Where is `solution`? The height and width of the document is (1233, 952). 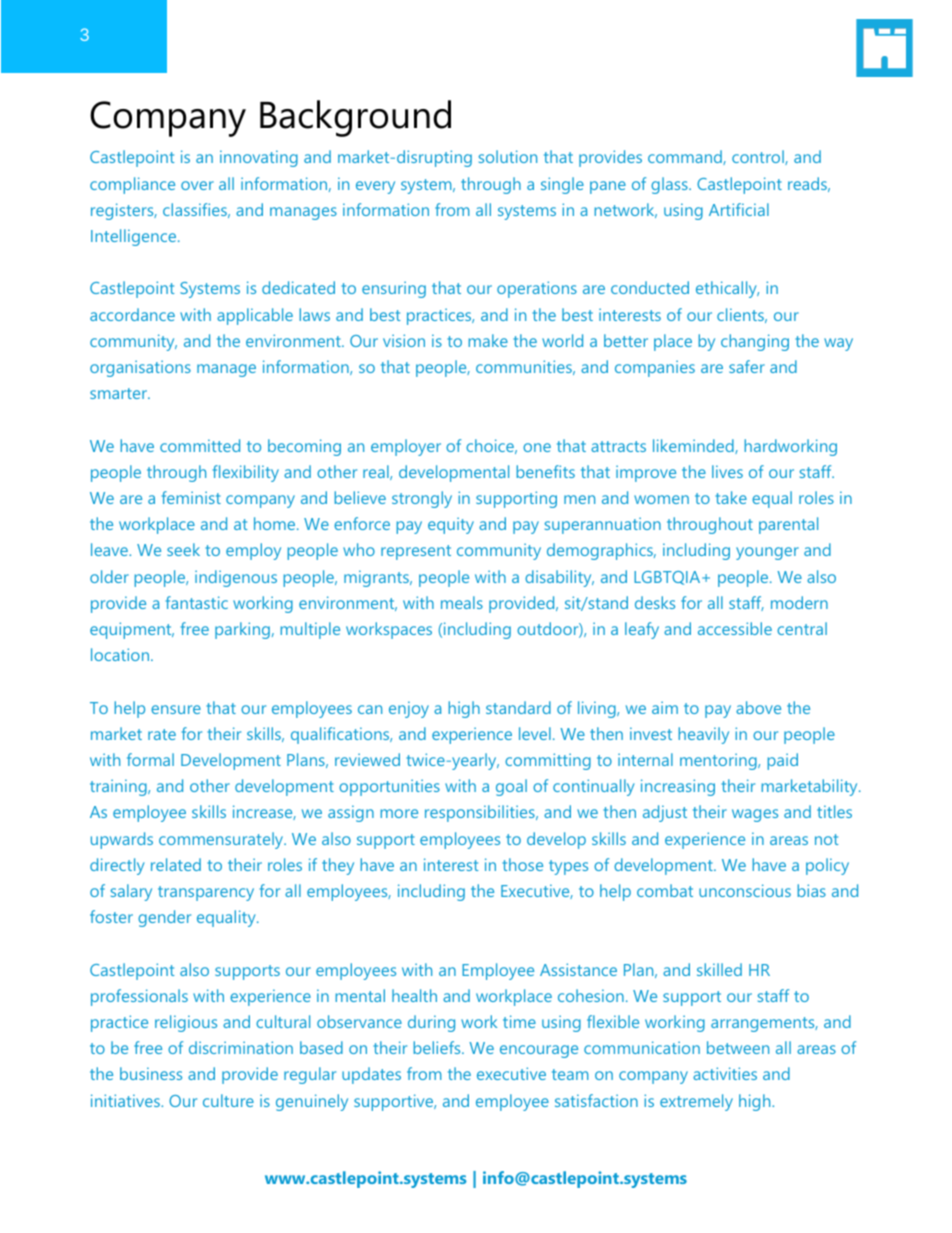
solution is located at coordinates (508, 156).
